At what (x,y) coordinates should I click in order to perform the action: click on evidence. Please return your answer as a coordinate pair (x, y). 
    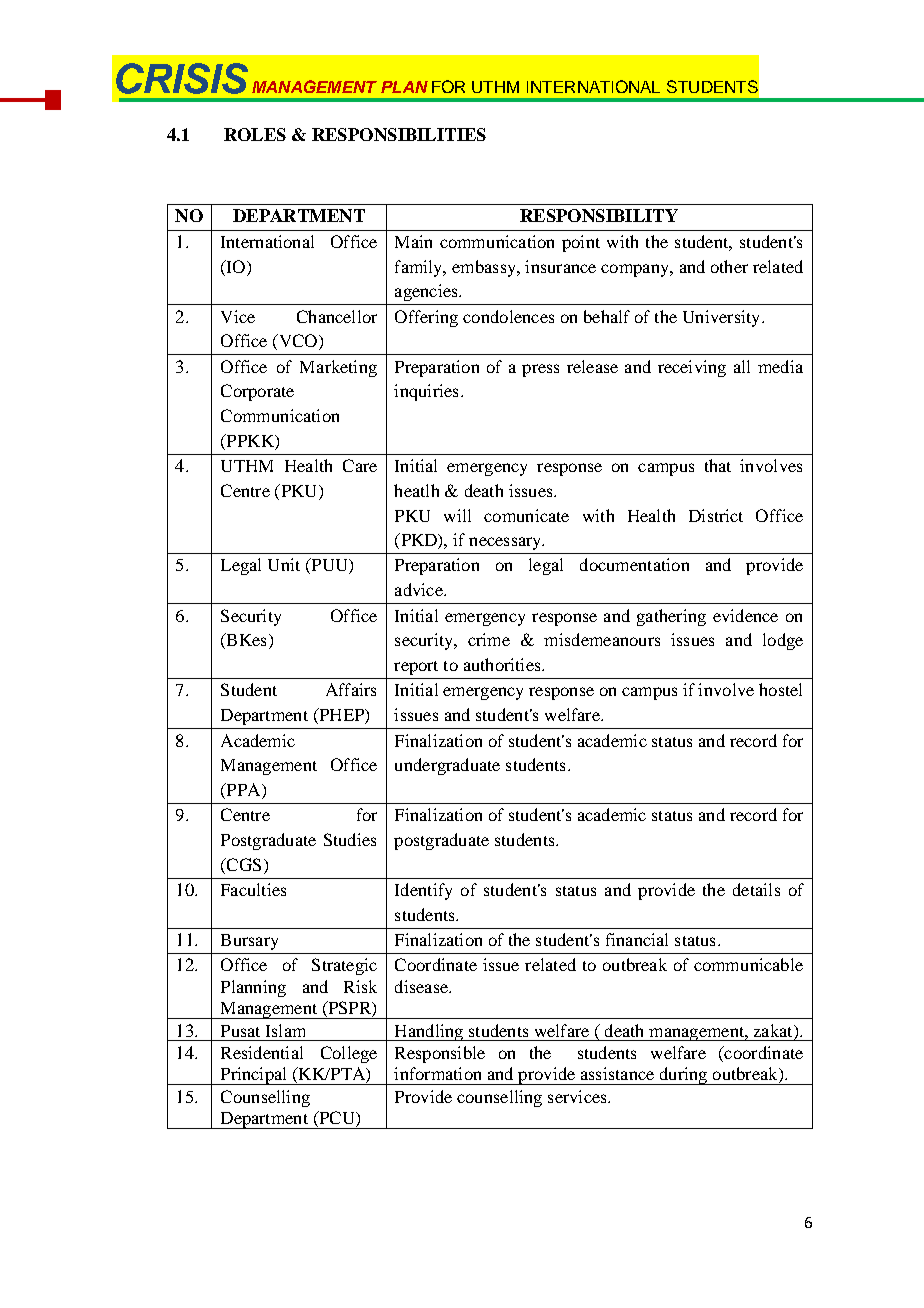
    Looking at the image, I should click on (745, 615).
